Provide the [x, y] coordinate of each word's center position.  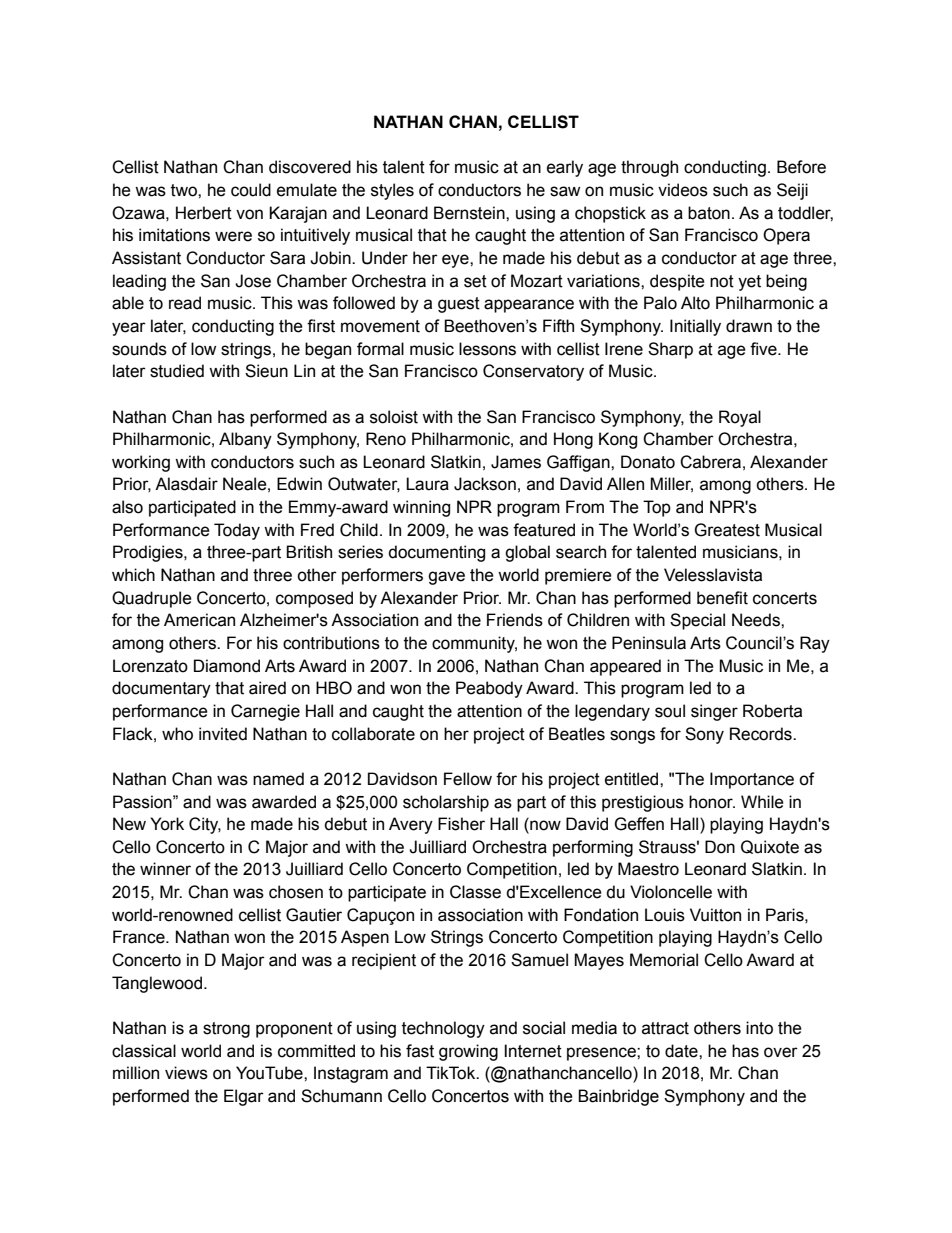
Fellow [468, 779]
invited [223, 734]
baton [709, 213]
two [185, 190]
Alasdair [186, 484]
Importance [752, 780]
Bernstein [470, 213]
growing [468, 1052]
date [682, 1051]
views [186, 1073]
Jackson [485, 484]
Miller [671, 485]
